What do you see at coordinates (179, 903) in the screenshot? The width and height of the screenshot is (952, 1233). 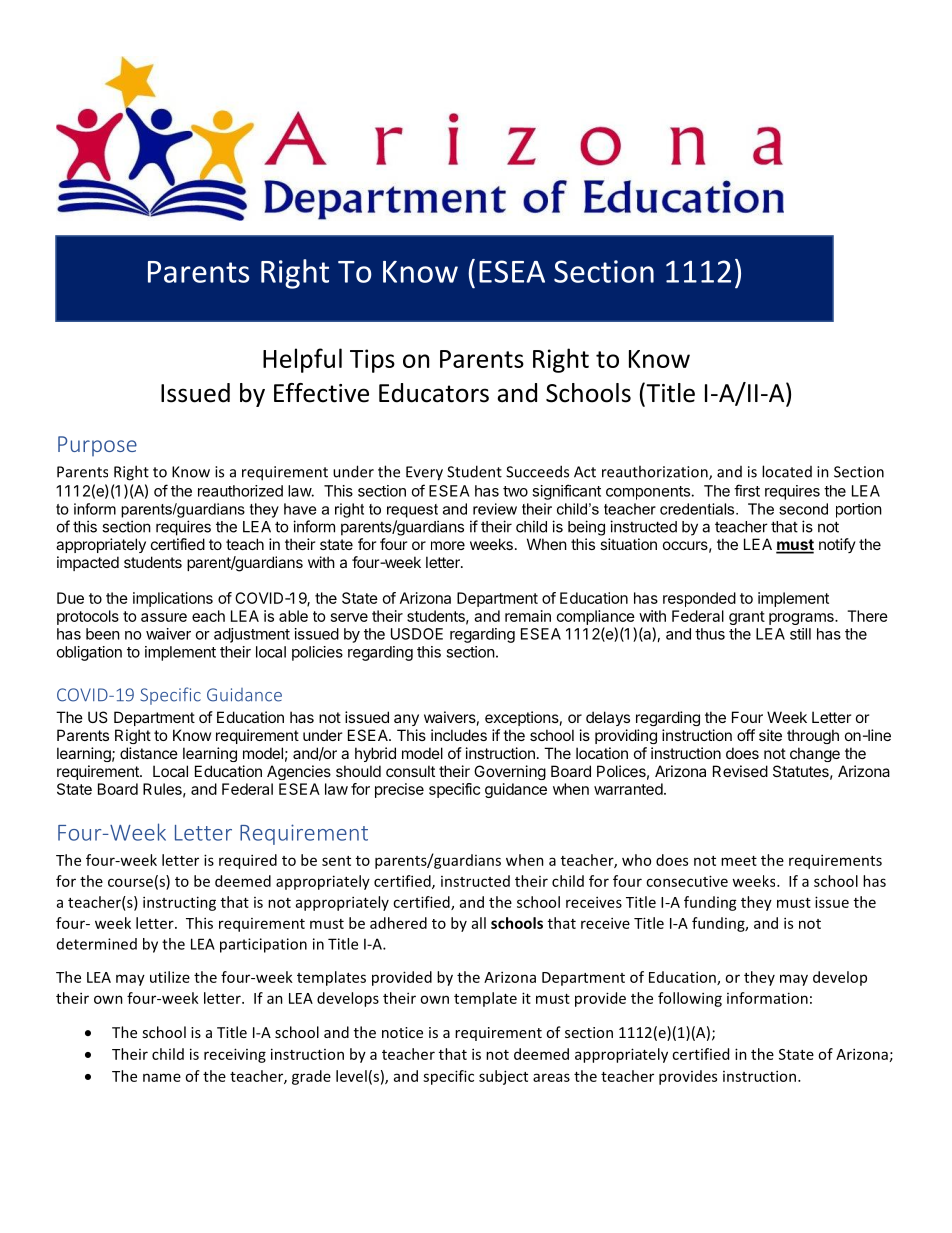 I see `instructing` at bounding box center [179, 903].
